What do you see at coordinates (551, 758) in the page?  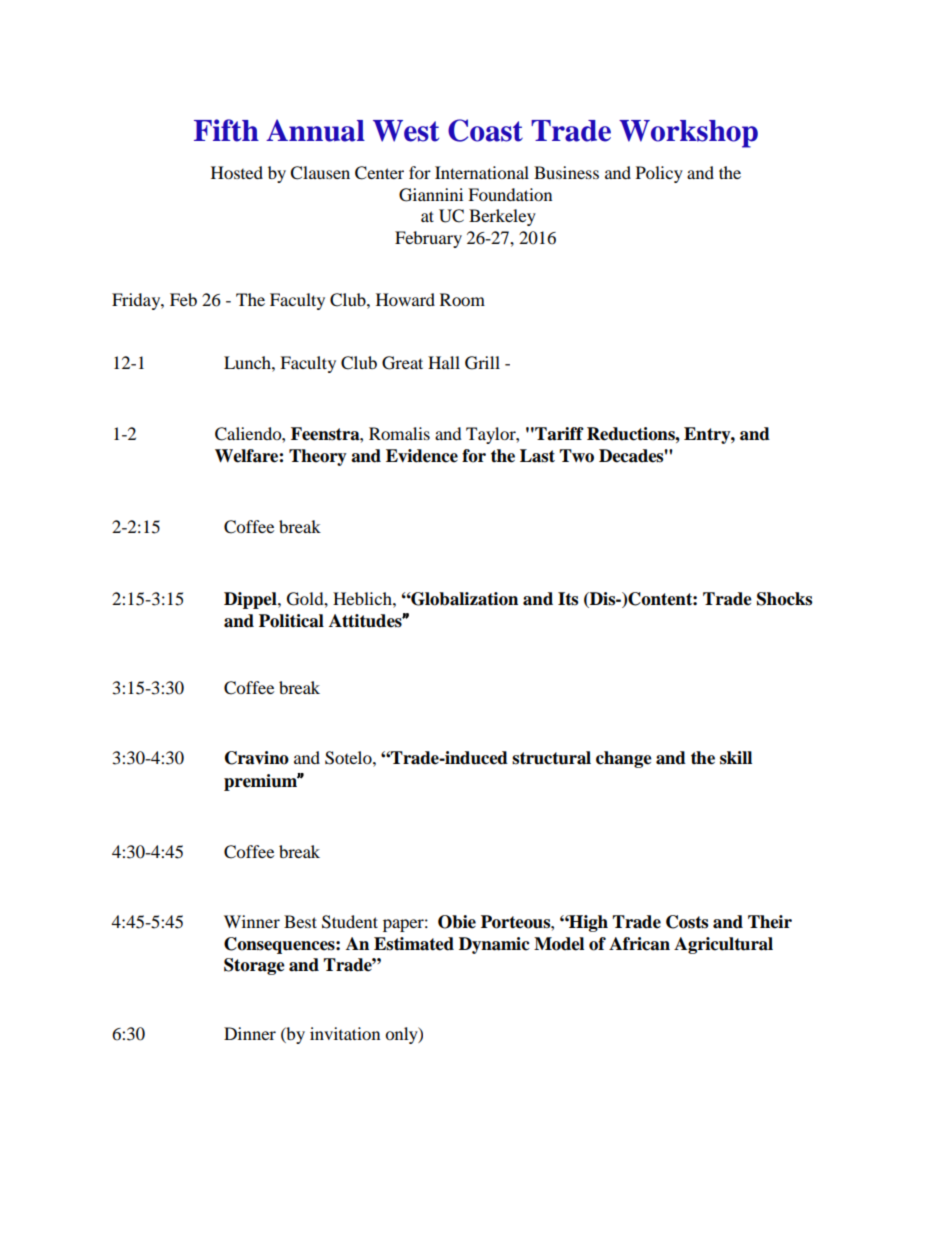 I see `structural` at bounding box center [551, 758].
